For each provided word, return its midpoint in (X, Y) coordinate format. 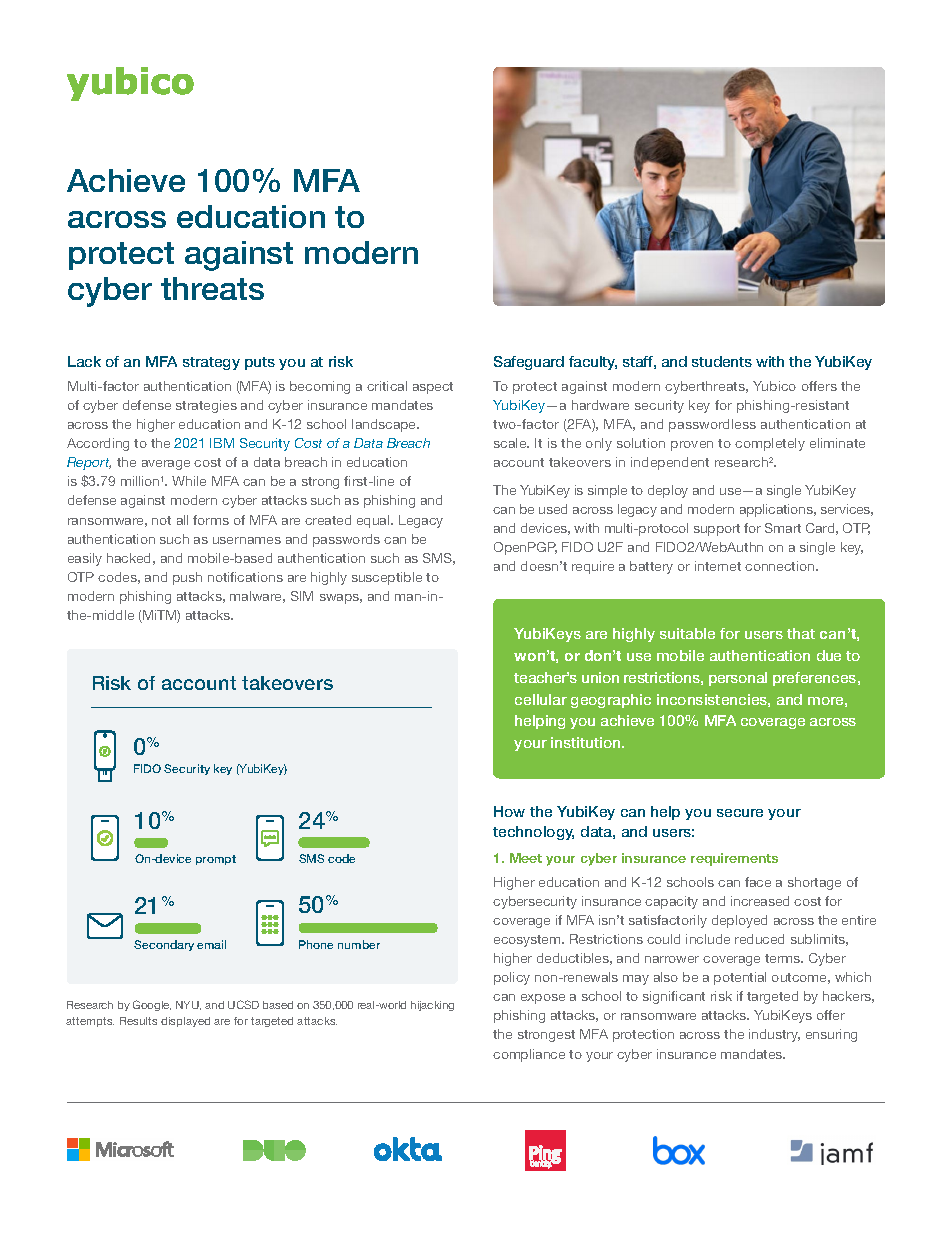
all (182, 520)
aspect (433, 388)
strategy (211, 363)
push (187, 578)
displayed (185, 1022)
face (758, 882)
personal (738, 679)
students (722, 361)
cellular (541, 699)
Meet (526, 858)
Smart (783, 528)
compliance (529, 1055)
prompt (216, 860)
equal (374, 521)
